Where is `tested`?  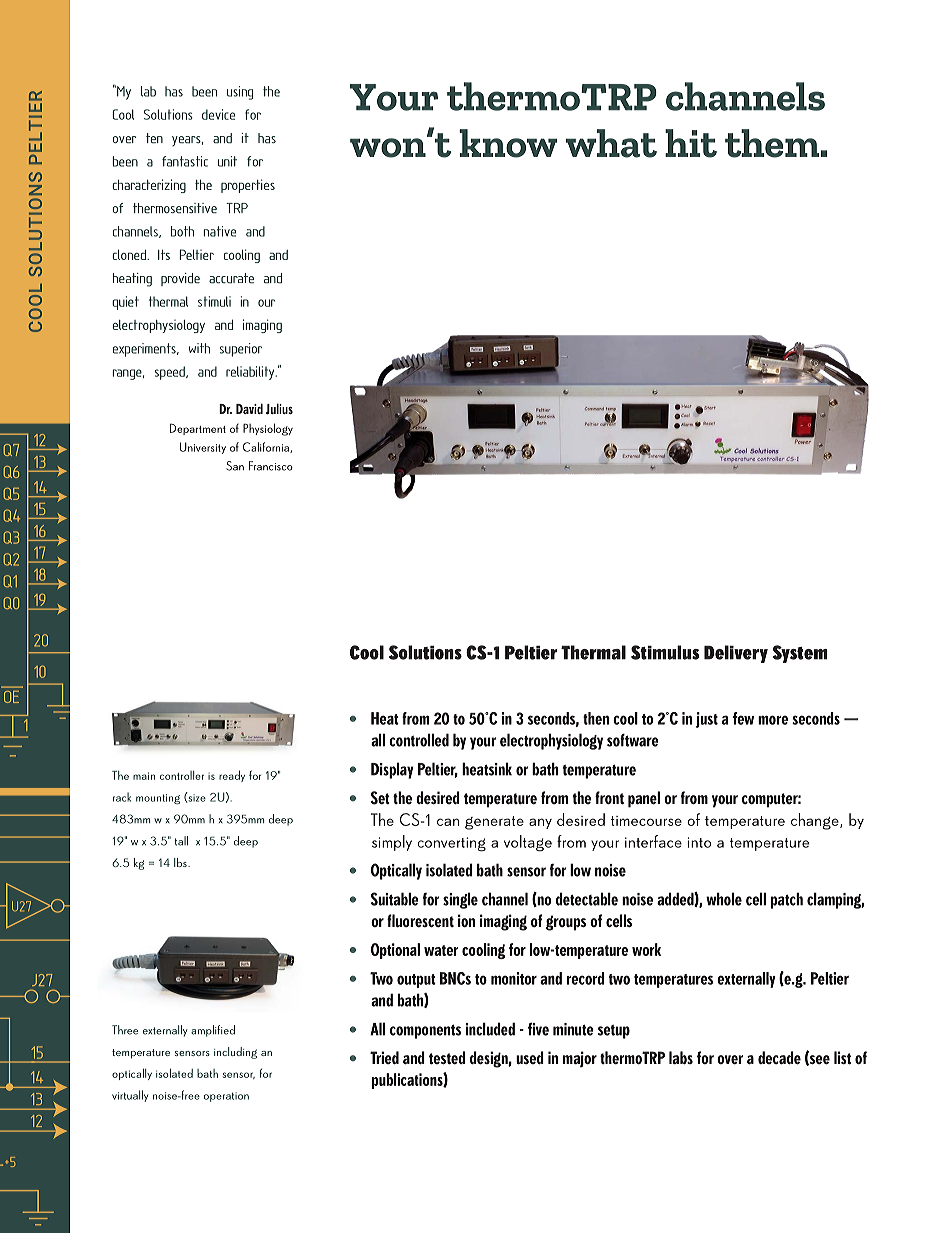 tested is located at coordinates (447, 1057).
